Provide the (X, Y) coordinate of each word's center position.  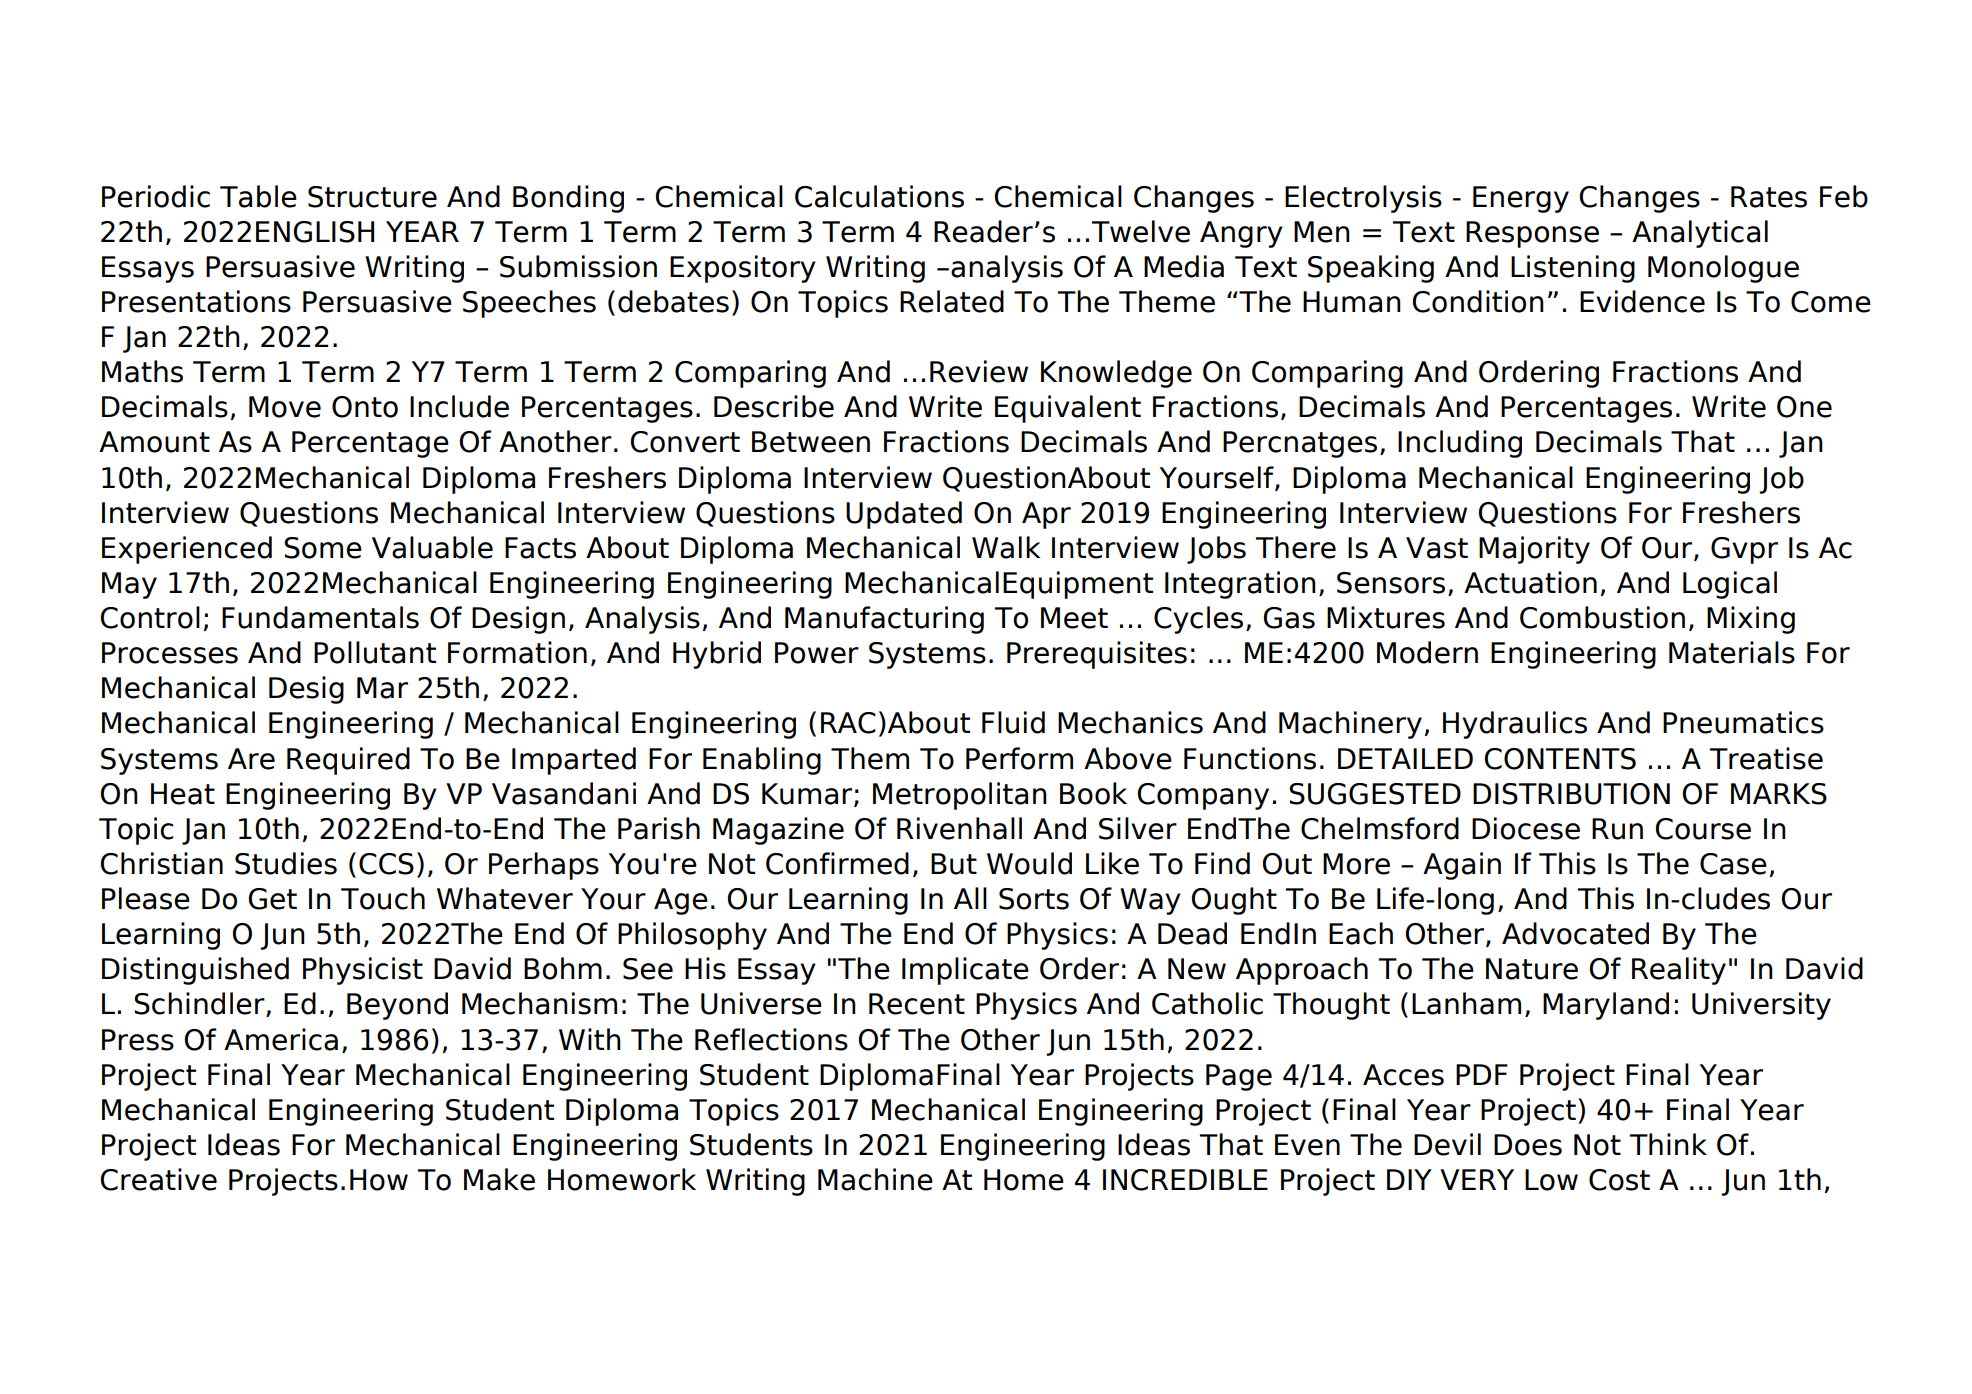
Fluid (1013, 722)
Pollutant (375, 652)
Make (499, 1179)
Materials (1732, 652)
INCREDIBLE (1185, 1180)
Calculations (879, 196)
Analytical (1700, 234)
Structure (372, 197)
